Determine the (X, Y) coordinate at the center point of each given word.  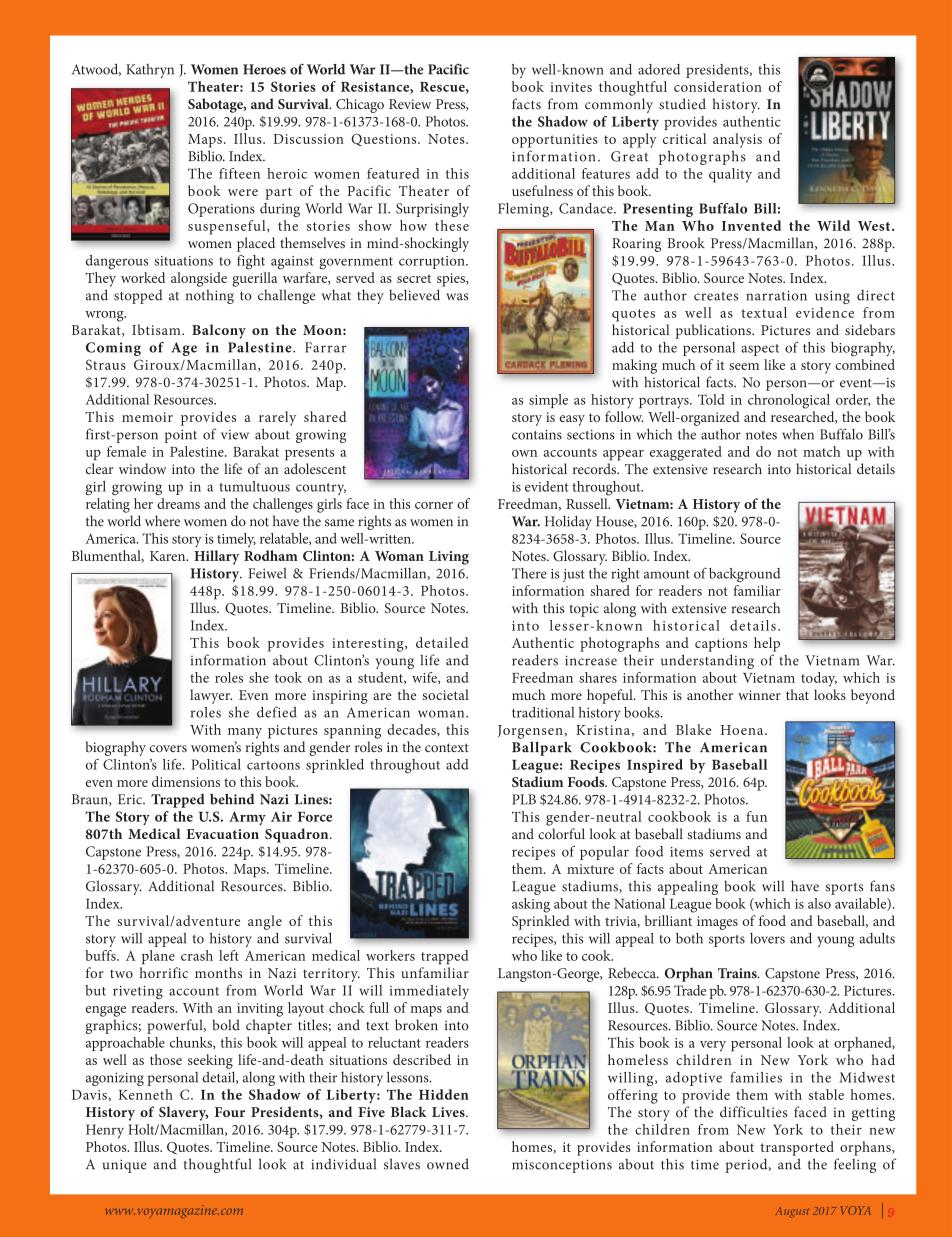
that (797, 694)
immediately (429, 992)
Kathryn (150, 71)
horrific (163, 972)
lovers (767, 938)
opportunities (555, 141)
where (162, 521)
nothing (210, 296)
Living (449, 558)
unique (125, 1166)
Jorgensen (531, 732)
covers (168, 749)
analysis (737, 140)
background (745, 575)
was (457, 297)
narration (776, 296)
